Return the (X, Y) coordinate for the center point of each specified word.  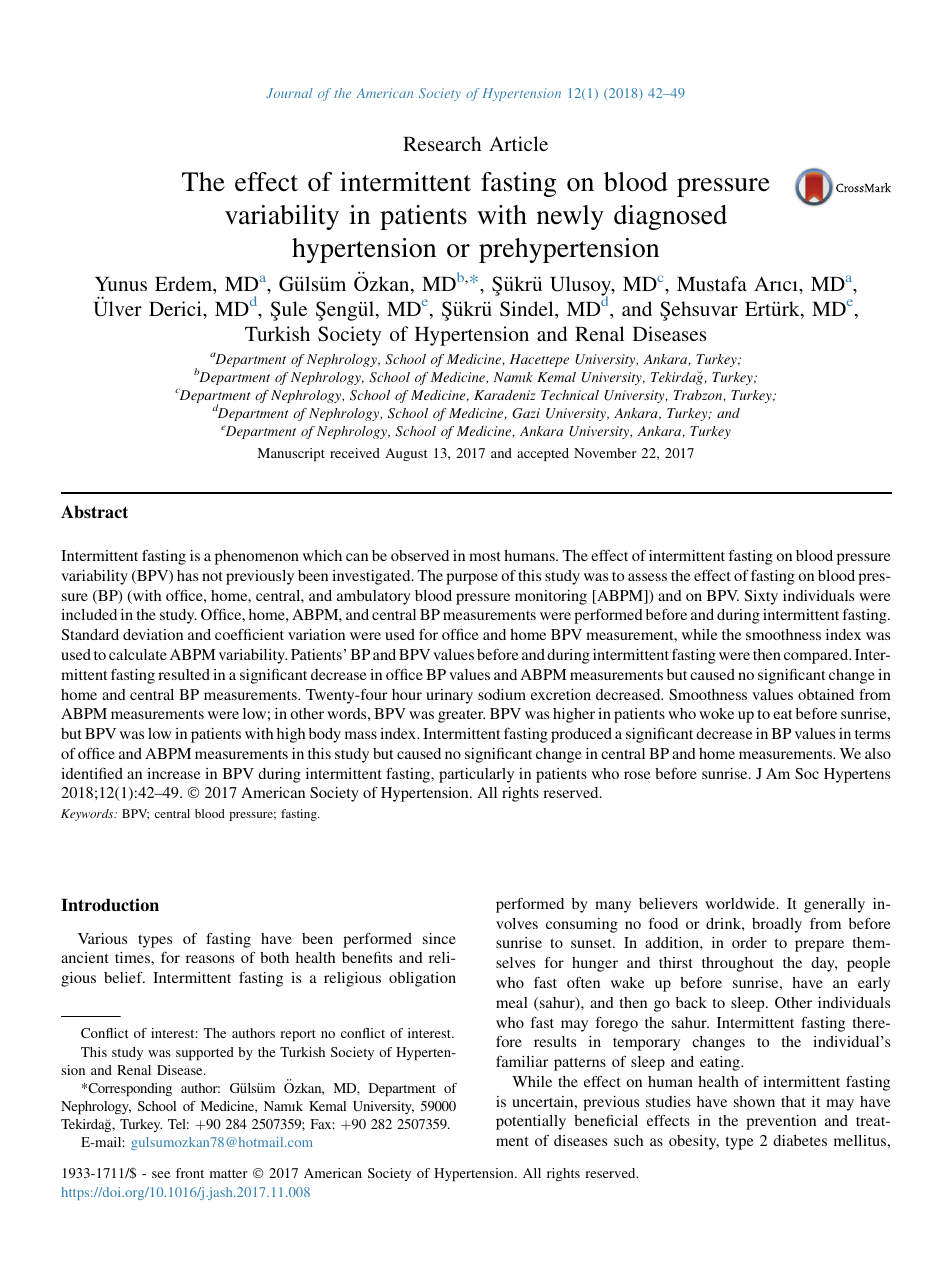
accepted (543, 455)
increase (174, 773)
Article (518, 143)
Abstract (94, 511)
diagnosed (670, 217)
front (190, 1173)
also (878, 753)
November (605, 453)
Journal (289, 93)
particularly (476, 775)
